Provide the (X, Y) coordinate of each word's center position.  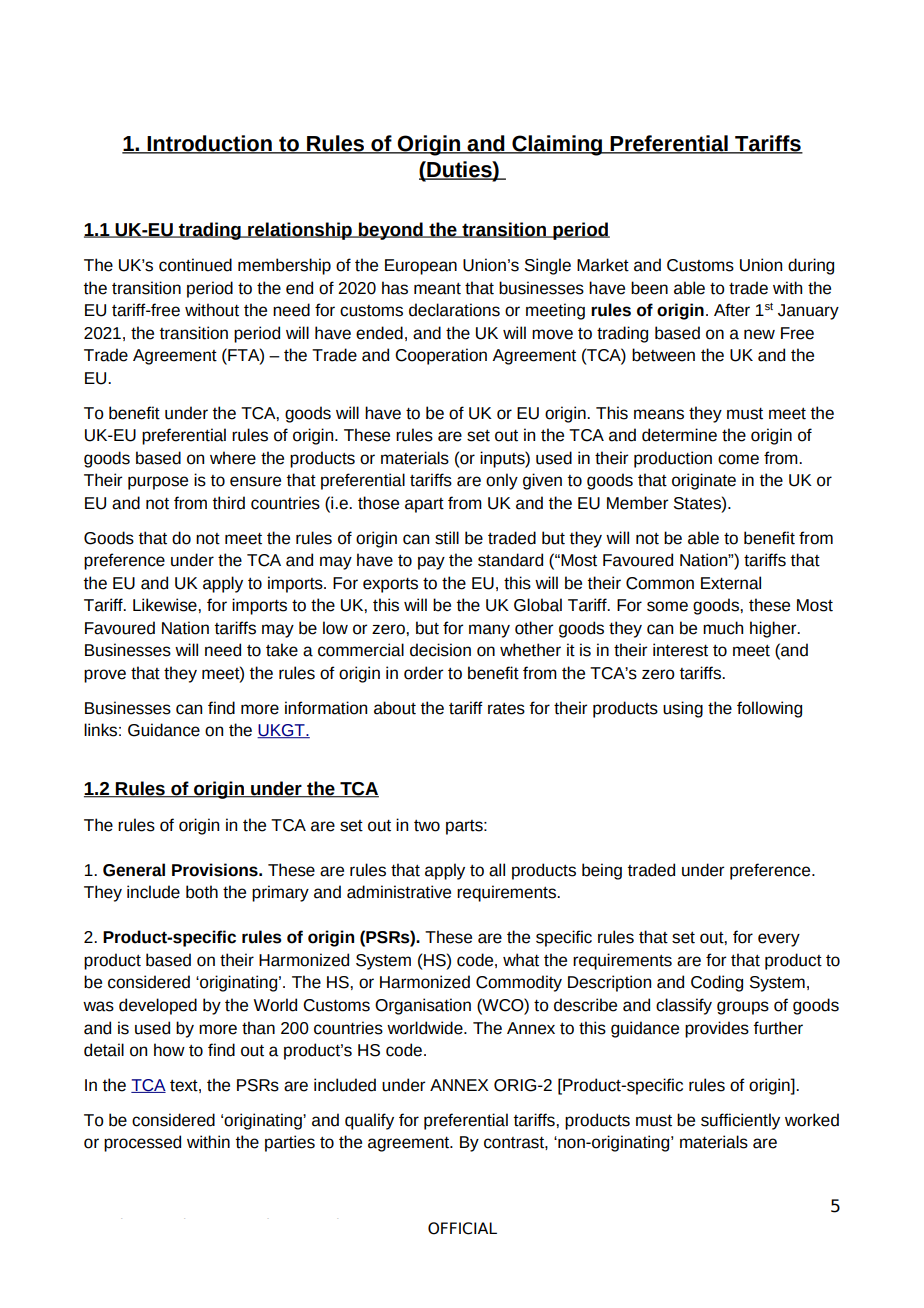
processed (142, 1143)
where (233, 458)
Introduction (210, 144)
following (769, 709)
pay (431, 563)
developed (158, 1006)
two (427, 826)
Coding (717, 983)
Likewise (166, 605)
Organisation (423, 1006)
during (811, 266)
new (759, 334)
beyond (391, 231)
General (134, 870)
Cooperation (441, 356)
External (731, 583)
